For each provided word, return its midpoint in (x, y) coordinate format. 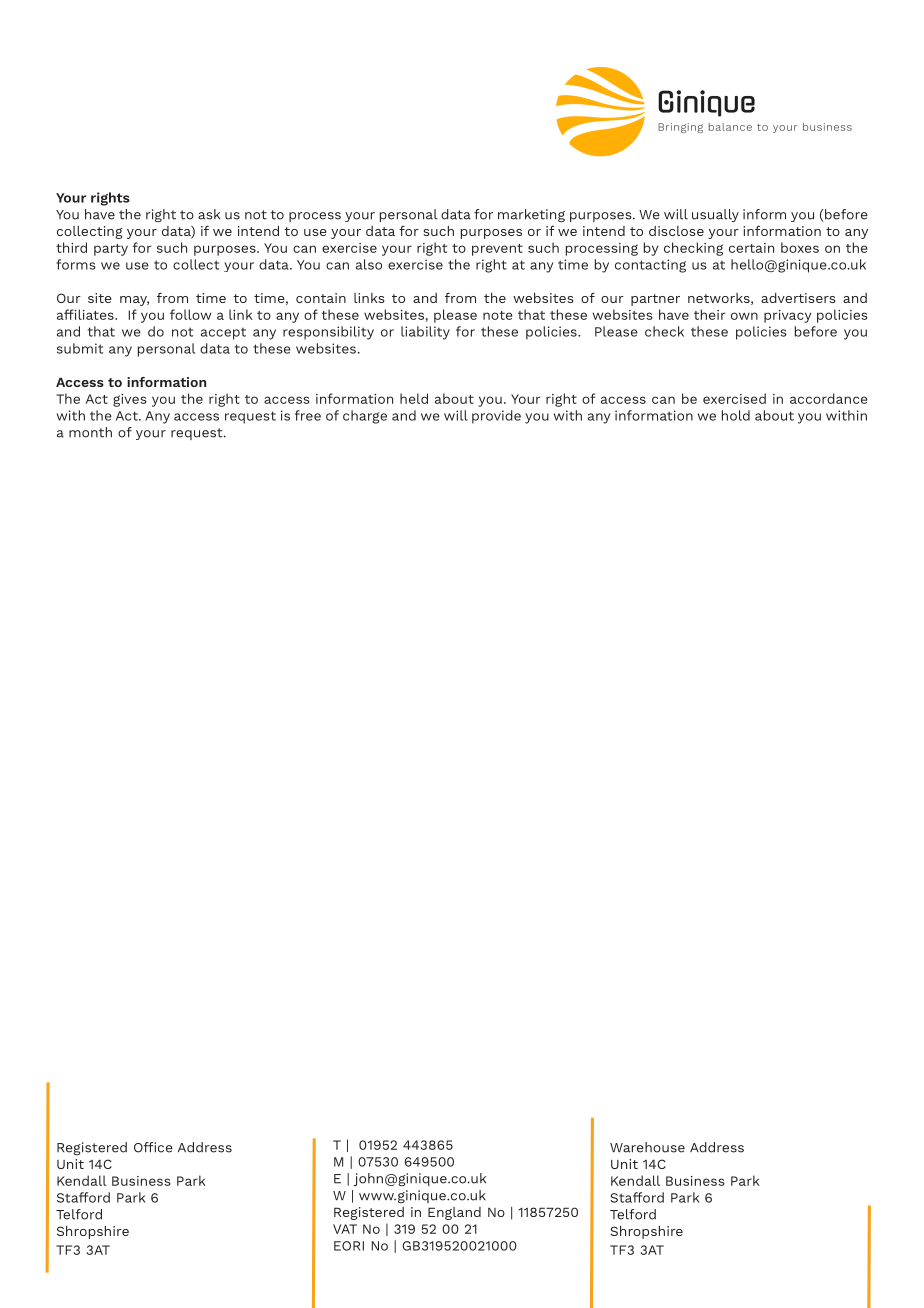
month (90, 432)
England (454, 1213)
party (111, 250)
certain (751, 248)
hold (736, 415)
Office (153, 1147)
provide (496, 417)
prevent (497, 250)
